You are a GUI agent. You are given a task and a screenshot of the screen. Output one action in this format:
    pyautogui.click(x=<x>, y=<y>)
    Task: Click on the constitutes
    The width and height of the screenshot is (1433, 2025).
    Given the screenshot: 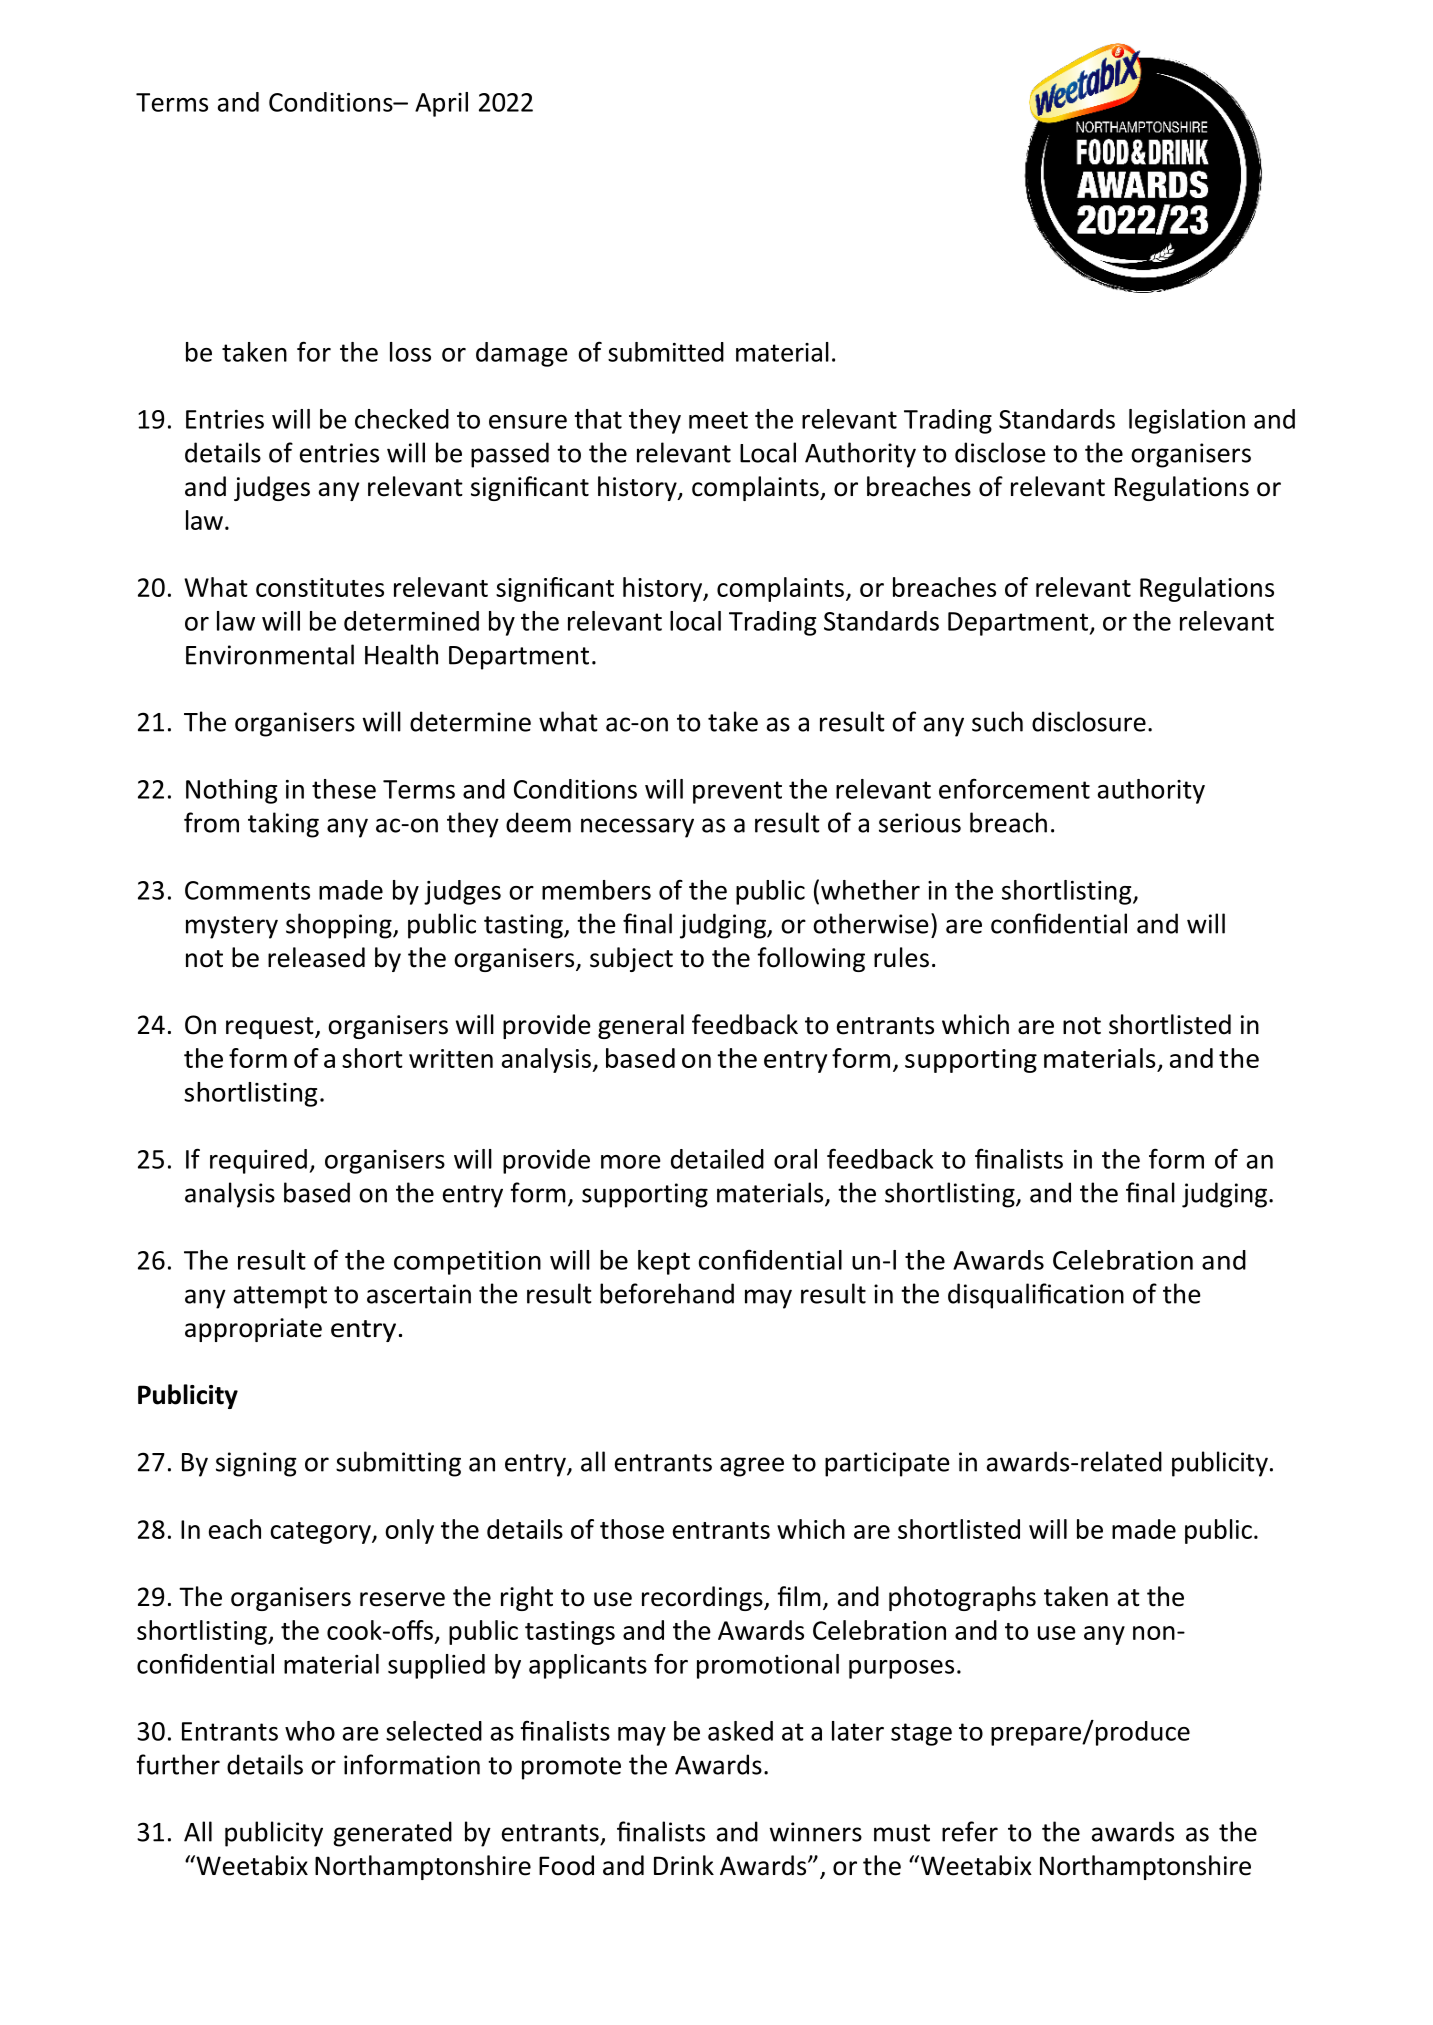 What is the action you would take?
    pyautogui.click(x=320, y=587)
